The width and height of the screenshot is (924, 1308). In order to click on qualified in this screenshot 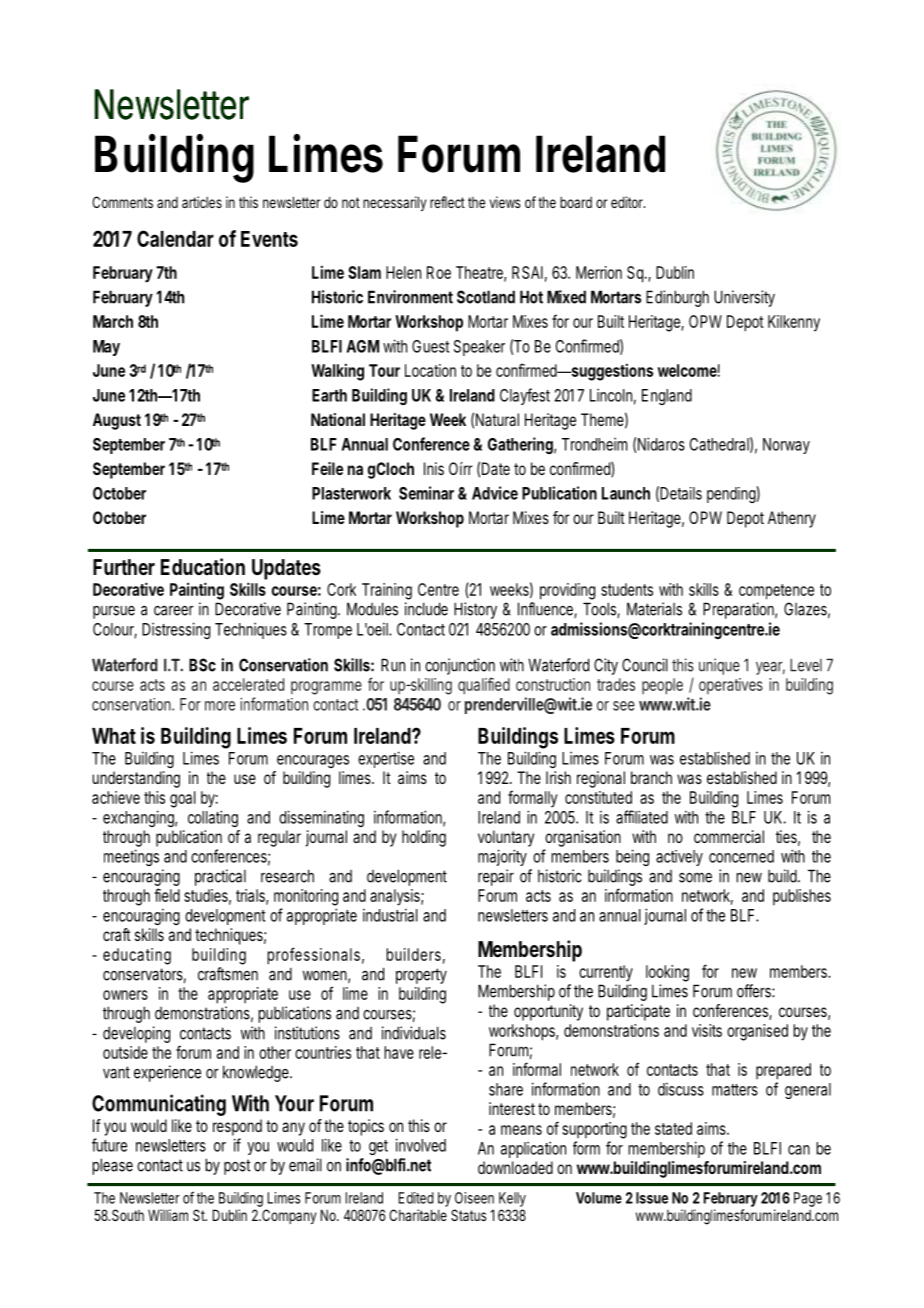, I will do `click(484, 686)`.
